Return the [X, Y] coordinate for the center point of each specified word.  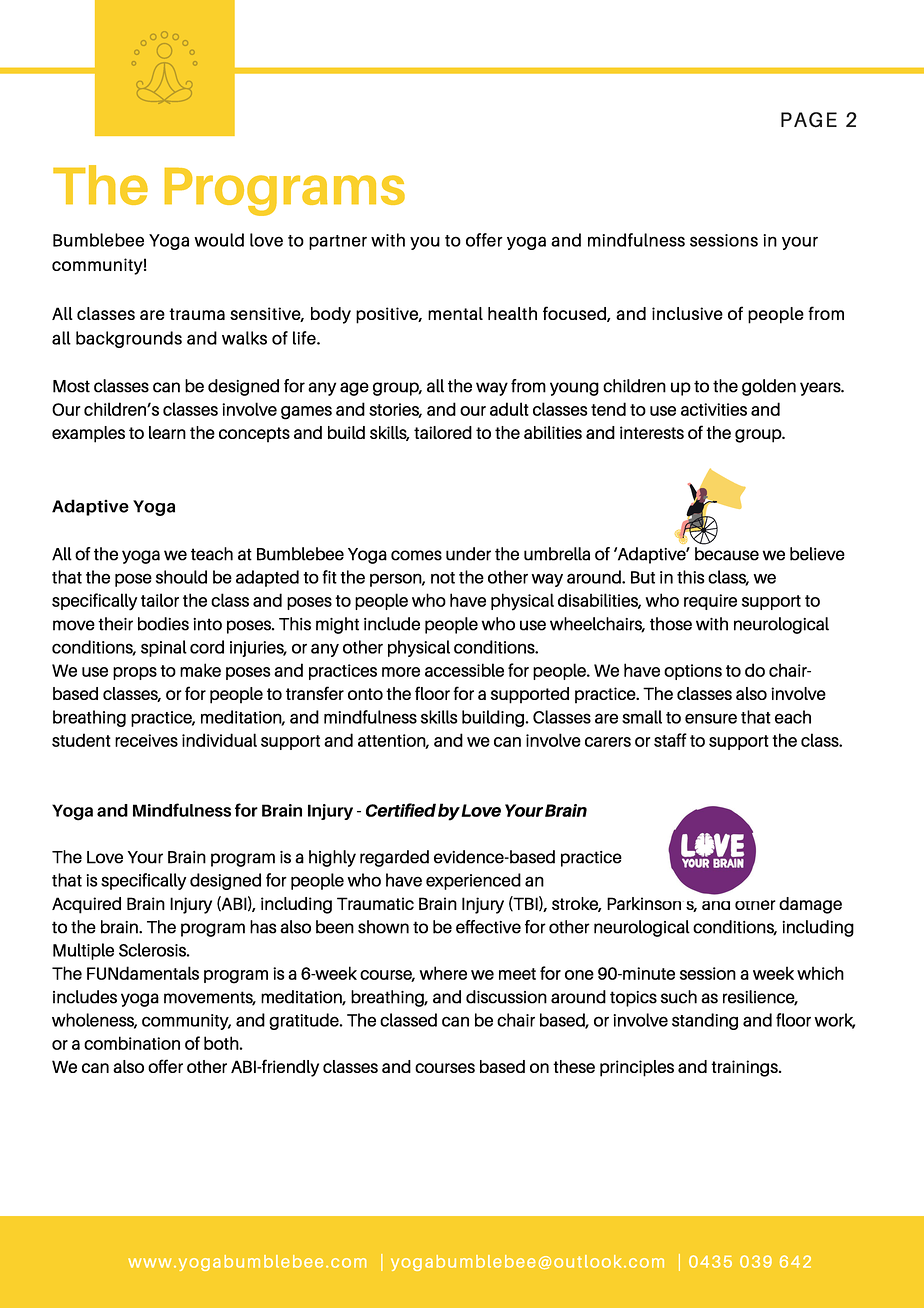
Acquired [86, 905]
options [693, 672]
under [468, 554]
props [135, 673]
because [727, 554]
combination [132, 1043]
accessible [464, 670]
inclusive [687, 313]
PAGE [809, 120]
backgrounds [129, 339]
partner [338, 242]
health [512, 313]
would [219, 240]
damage [810, 905]
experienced [473, 881]
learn [167, 432]
